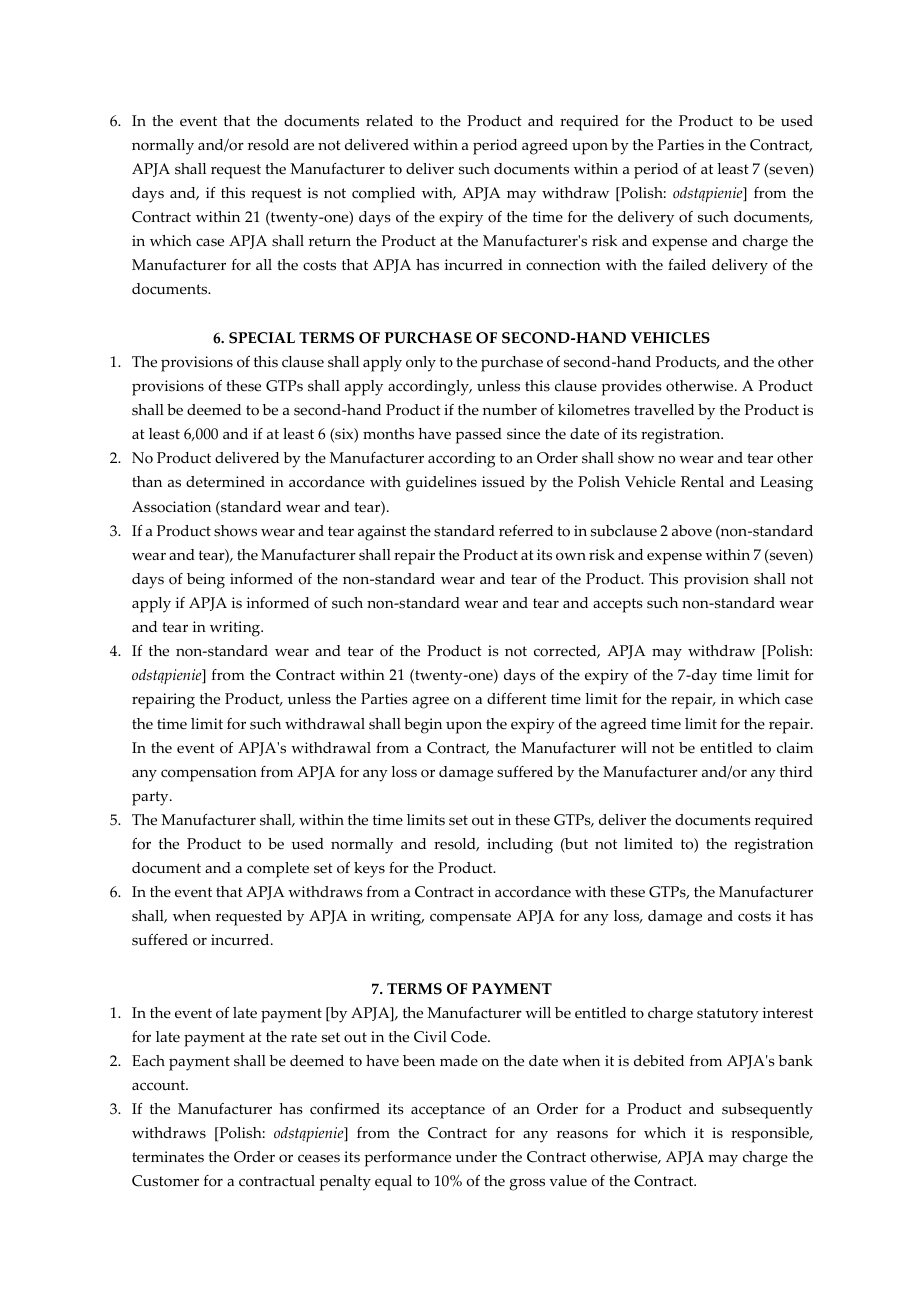  What do you see at coordinates (225, 482) in the screenshot?
I see `determined` at bounding box center [225, 482].
